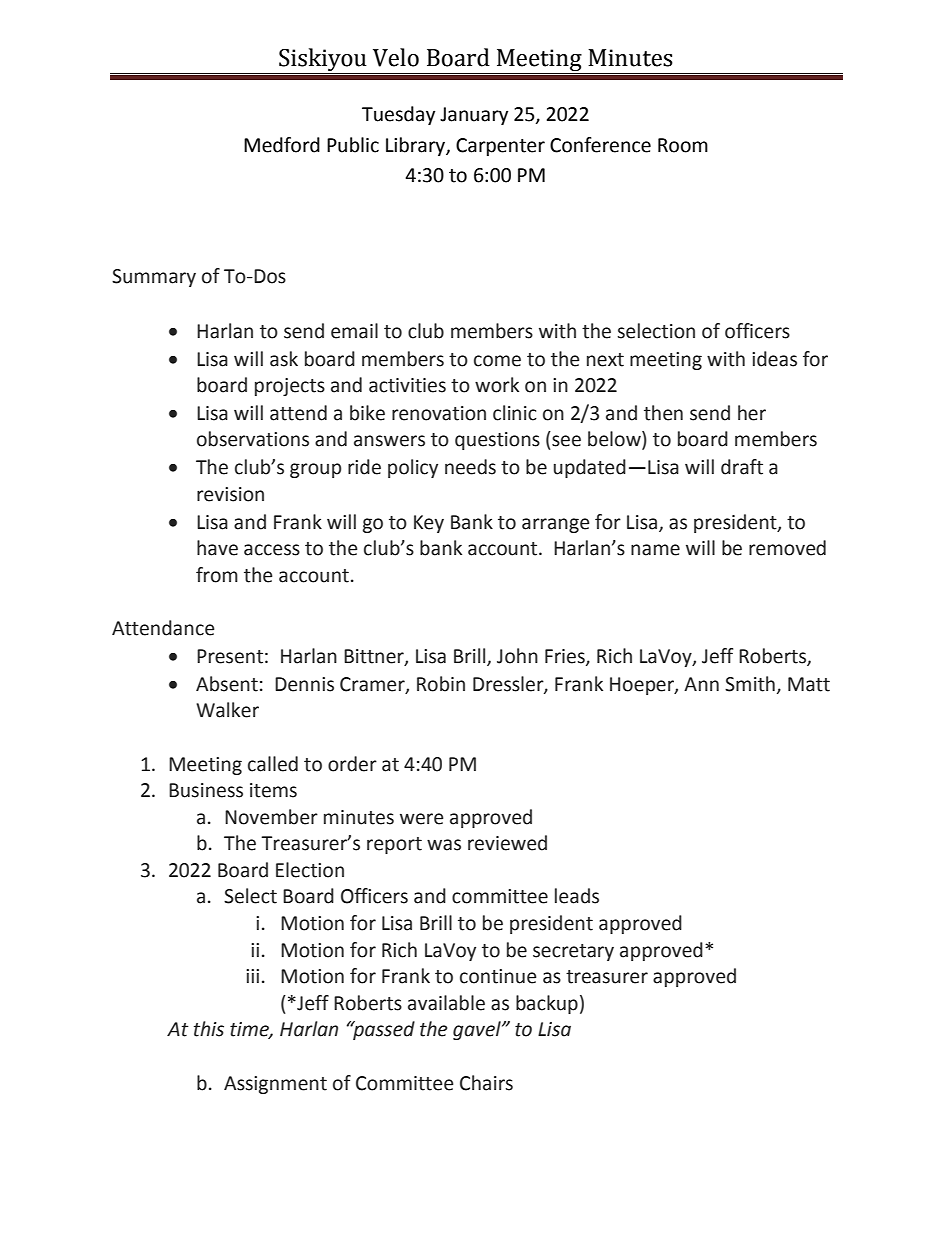 Image resolution: width=952 pixels, height=1233 pixels. I want to click on Walker, so click(227, 710).
